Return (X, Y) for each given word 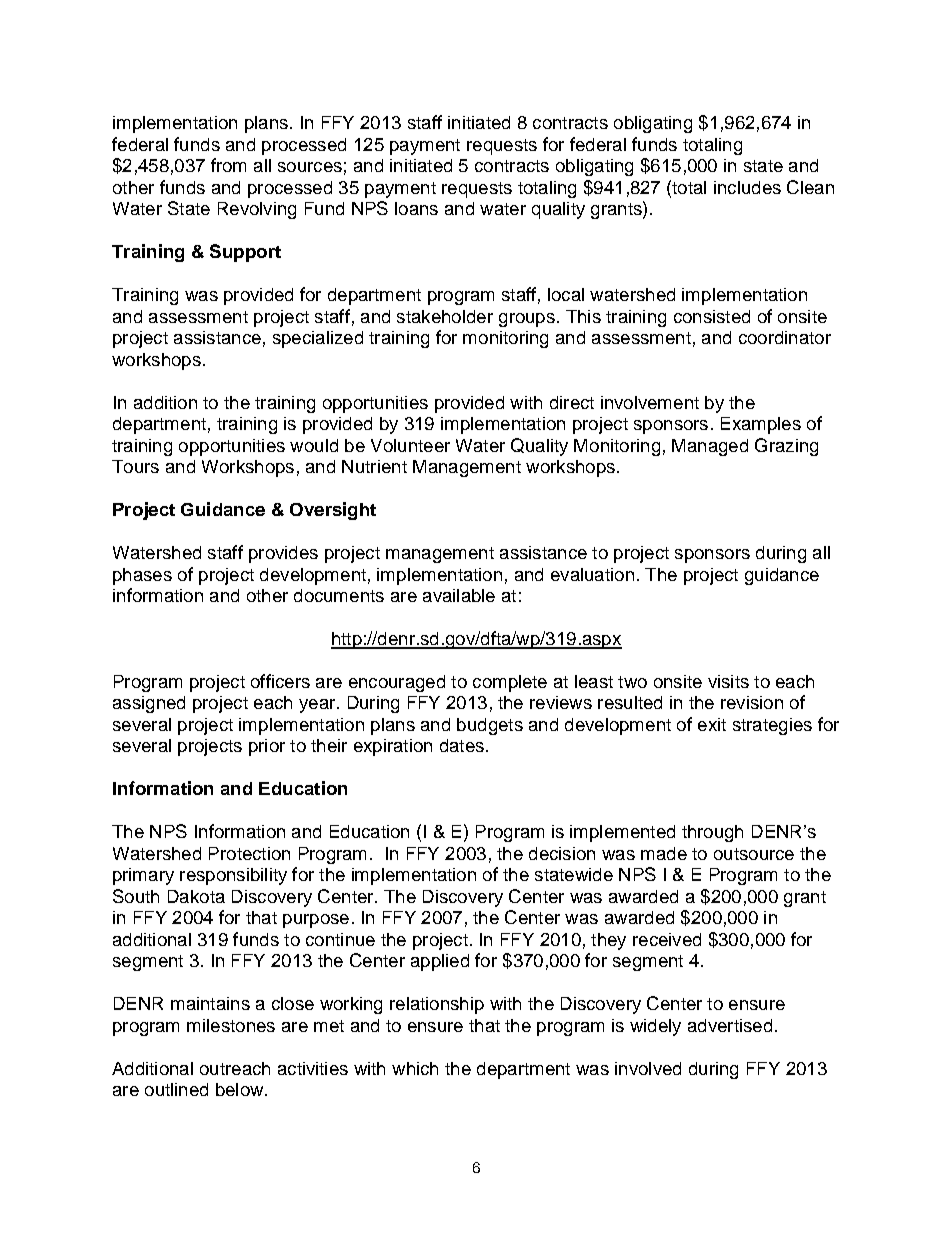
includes (747, 187)
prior (267, 747)
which (415, 1068)
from (228, 165)
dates (462, 745)
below (241, 1089)
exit (712, 724)
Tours (135, 466)
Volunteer (410, 445)
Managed (710, 447)
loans (416, 208)
